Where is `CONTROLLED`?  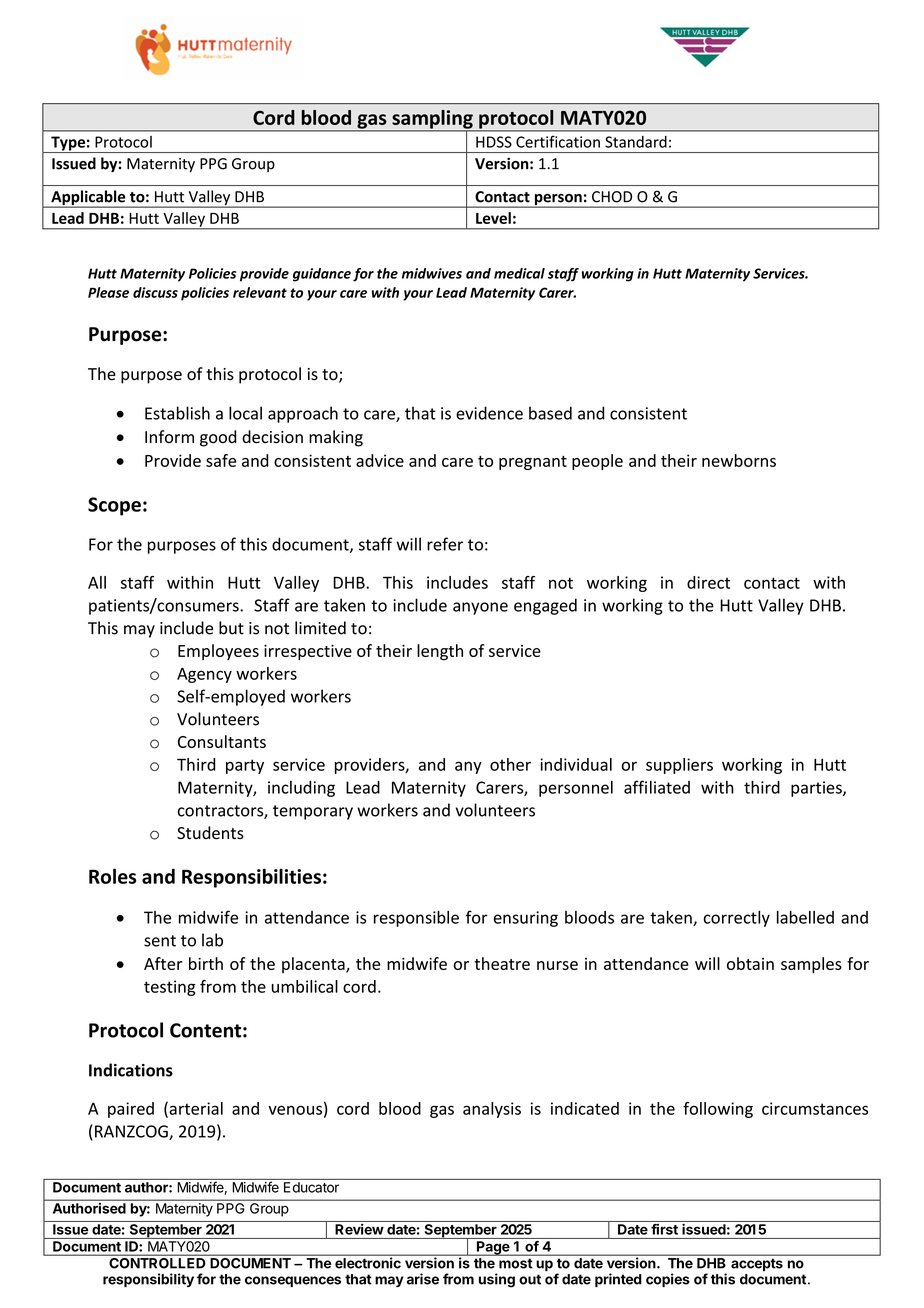
CONTROLLED is located at coordinates (157, 1262).
